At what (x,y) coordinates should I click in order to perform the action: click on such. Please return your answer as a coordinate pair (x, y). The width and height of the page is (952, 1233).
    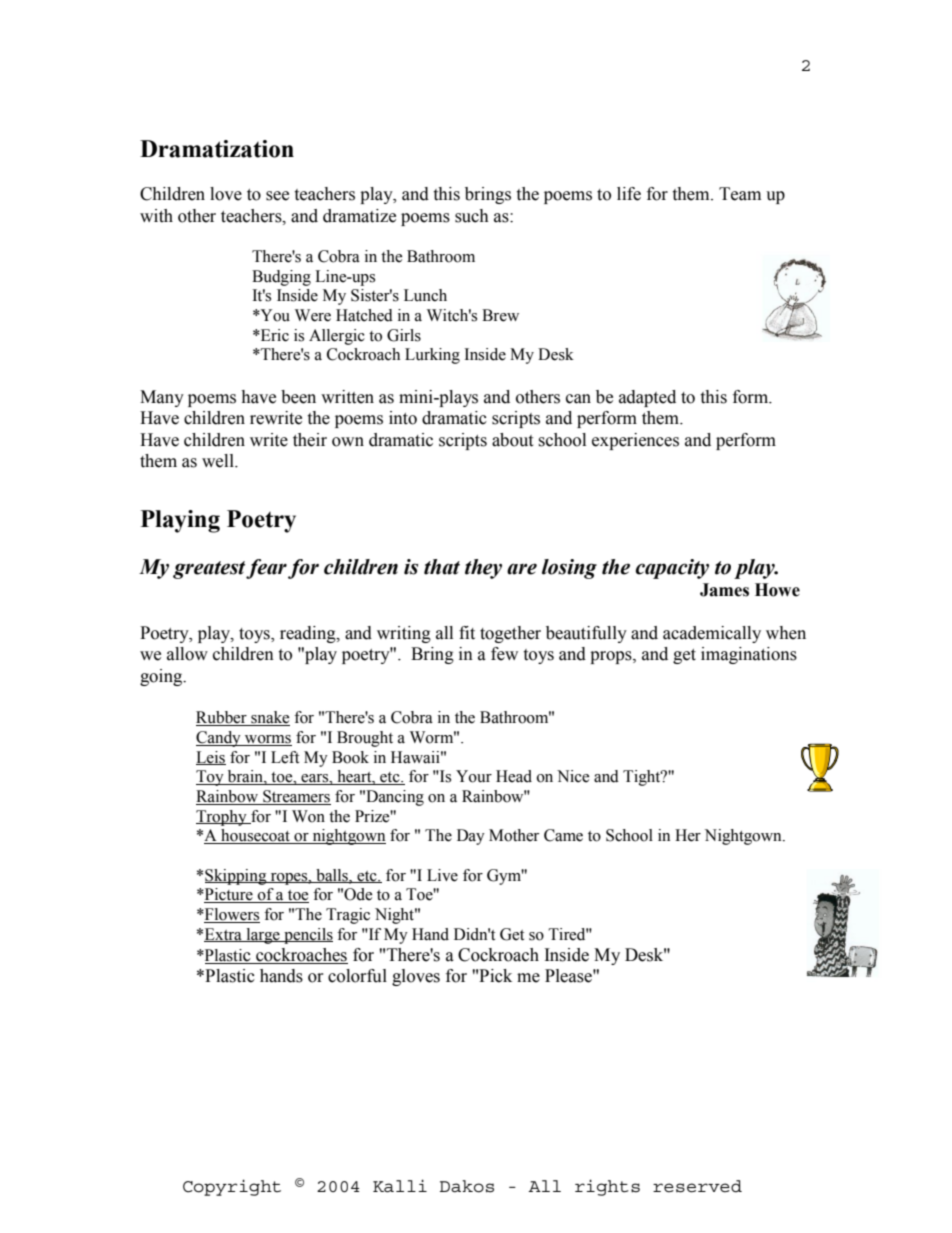
    Looking at the image, I should click on (472, 216).
